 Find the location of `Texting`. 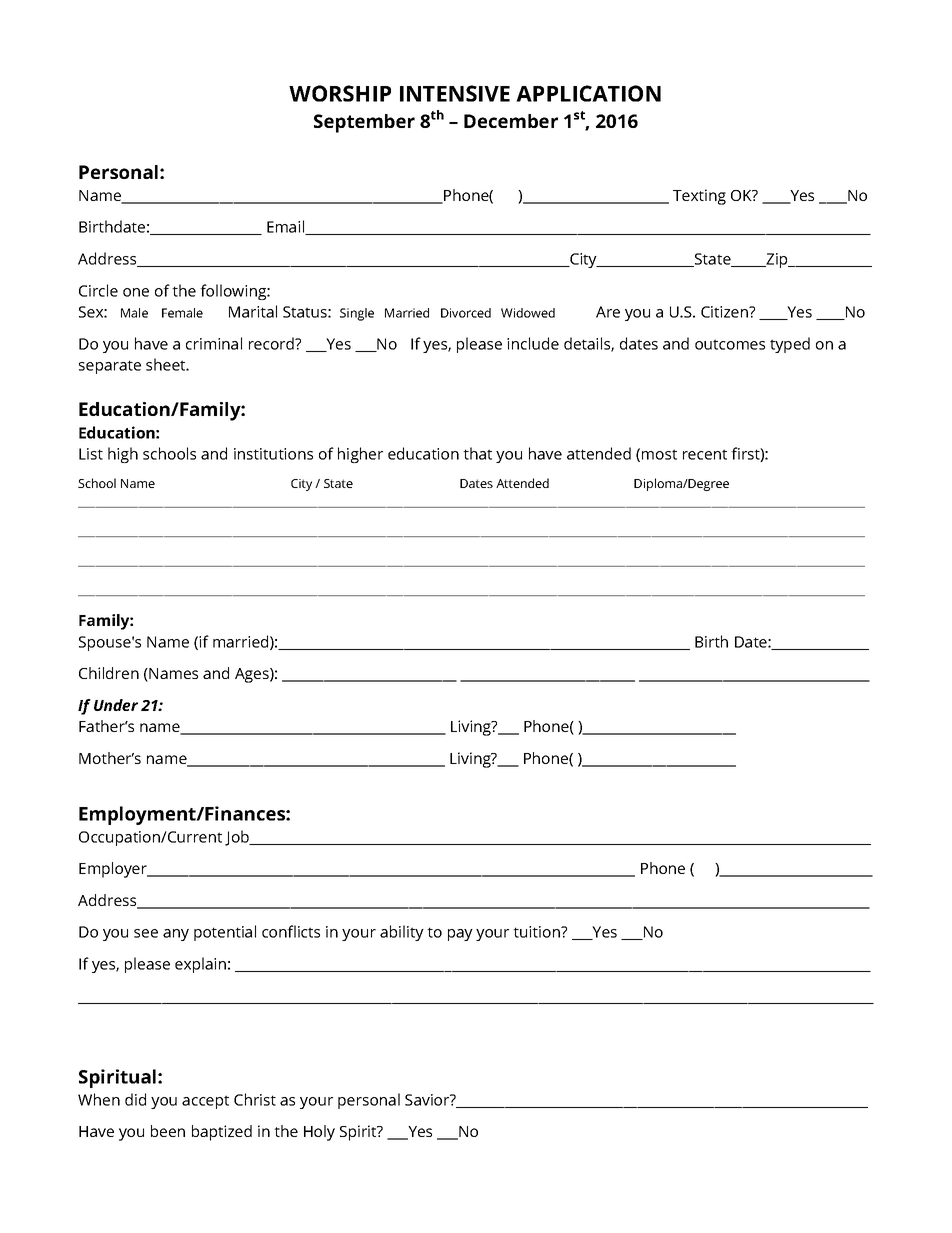

Texting is located at coordinates (699, 197).
